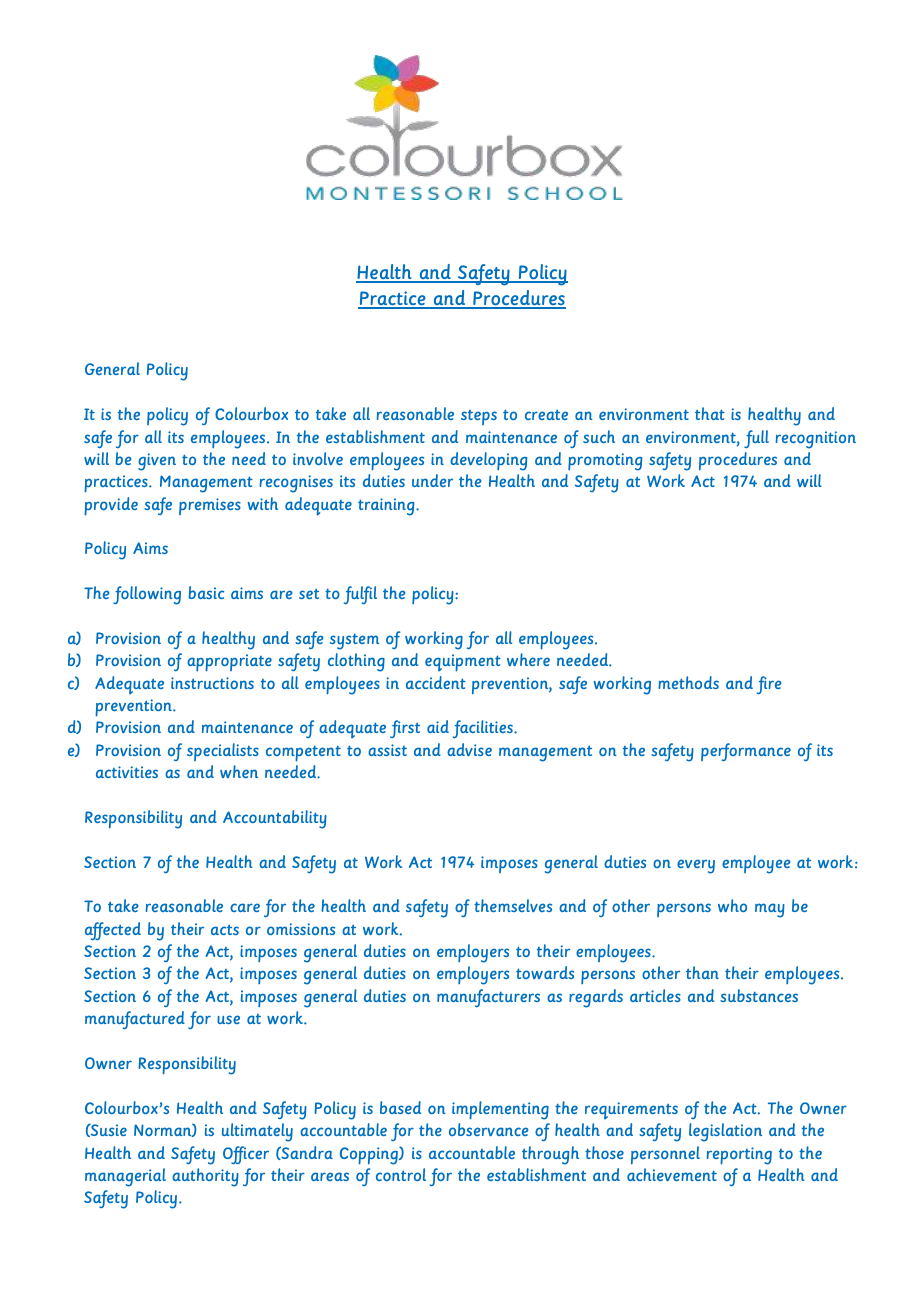 The width and height of the document is (924, 1308). What do you see at coordinates (225, 930) in the document?
I see `acts` at bounding box center [225, 930].
